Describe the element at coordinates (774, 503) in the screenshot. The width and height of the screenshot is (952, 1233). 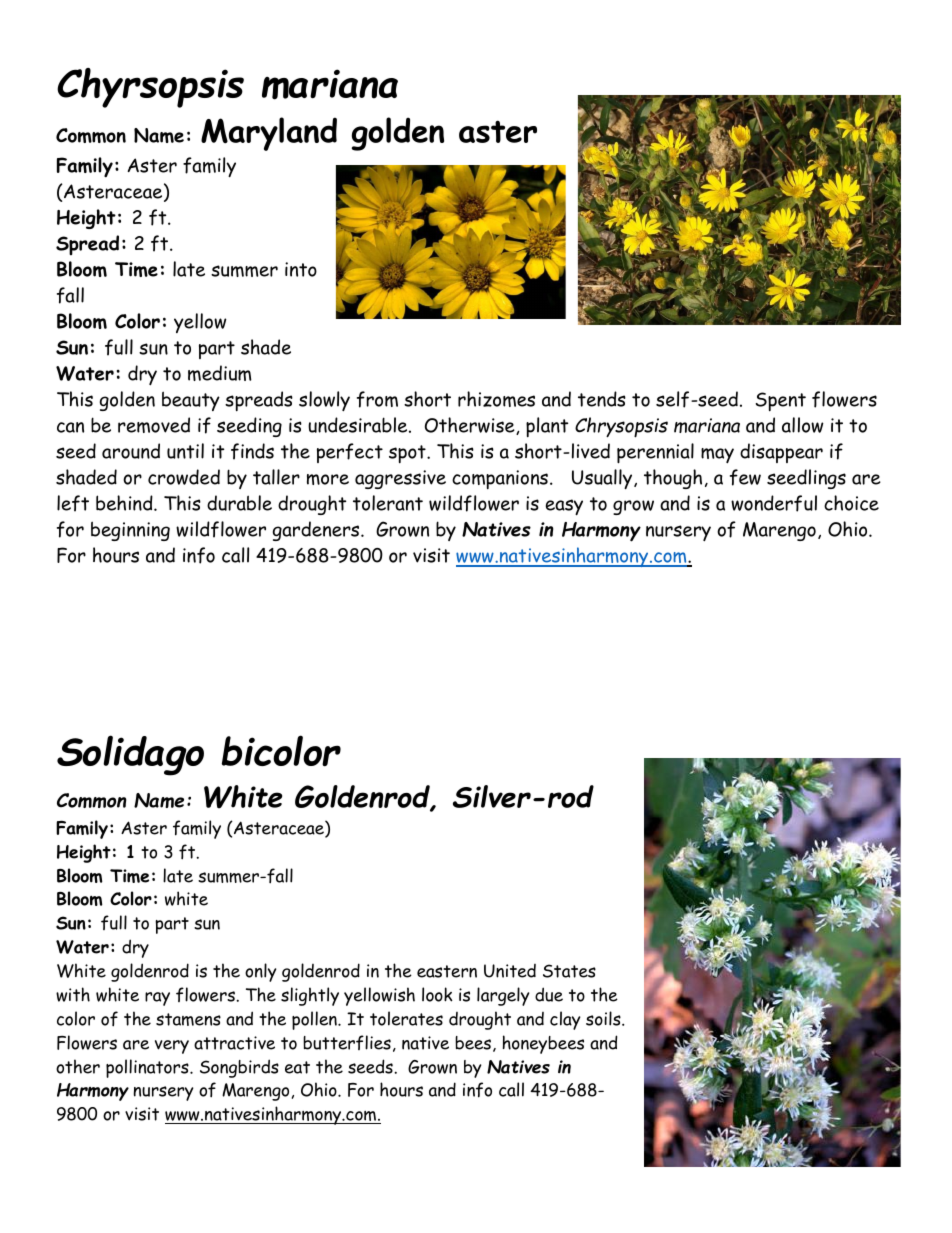
I see `wonderful` at that location.
